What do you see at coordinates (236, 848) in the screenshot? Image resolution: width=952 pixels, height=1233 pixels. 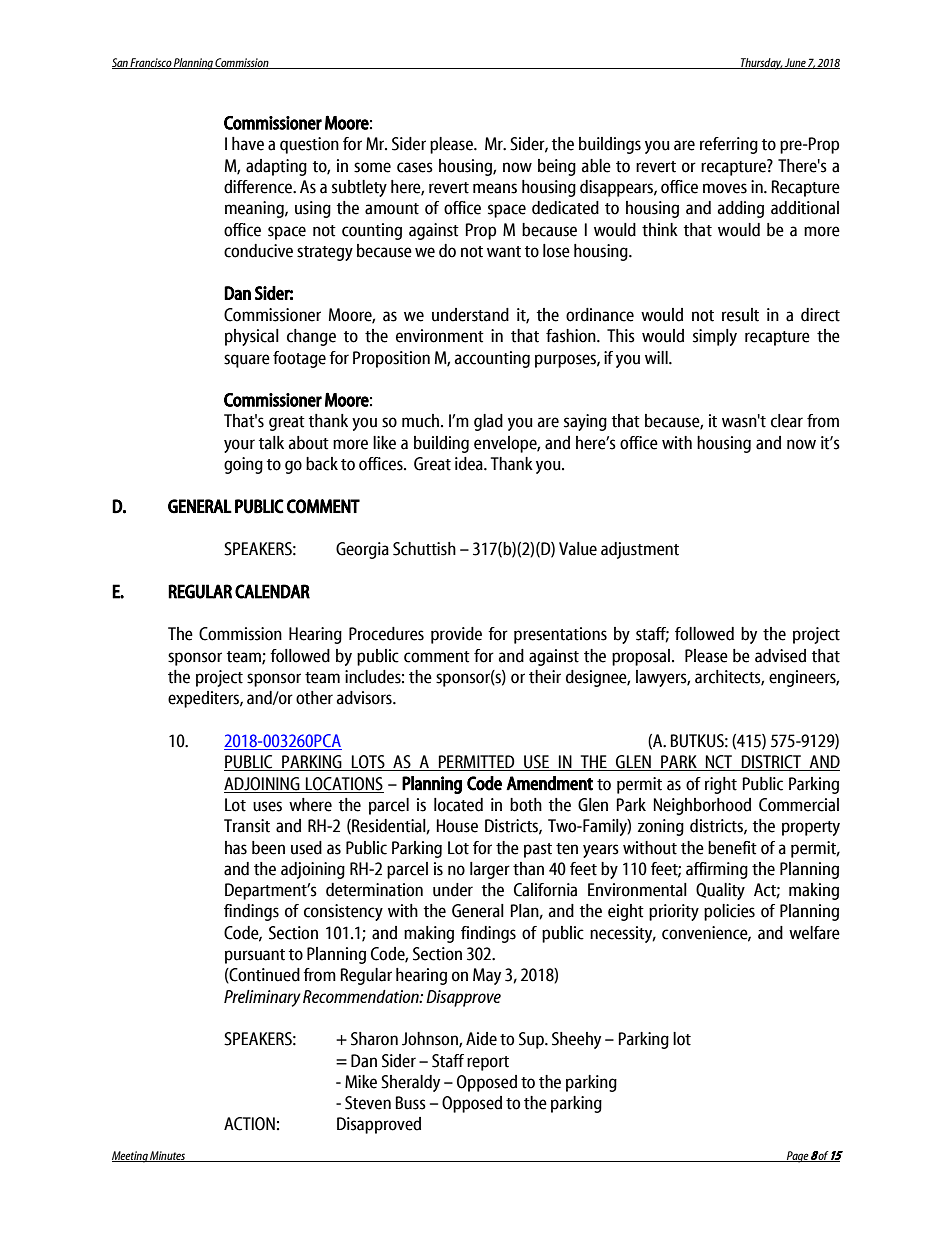 I see `has` at bounding box center [236, 848].
